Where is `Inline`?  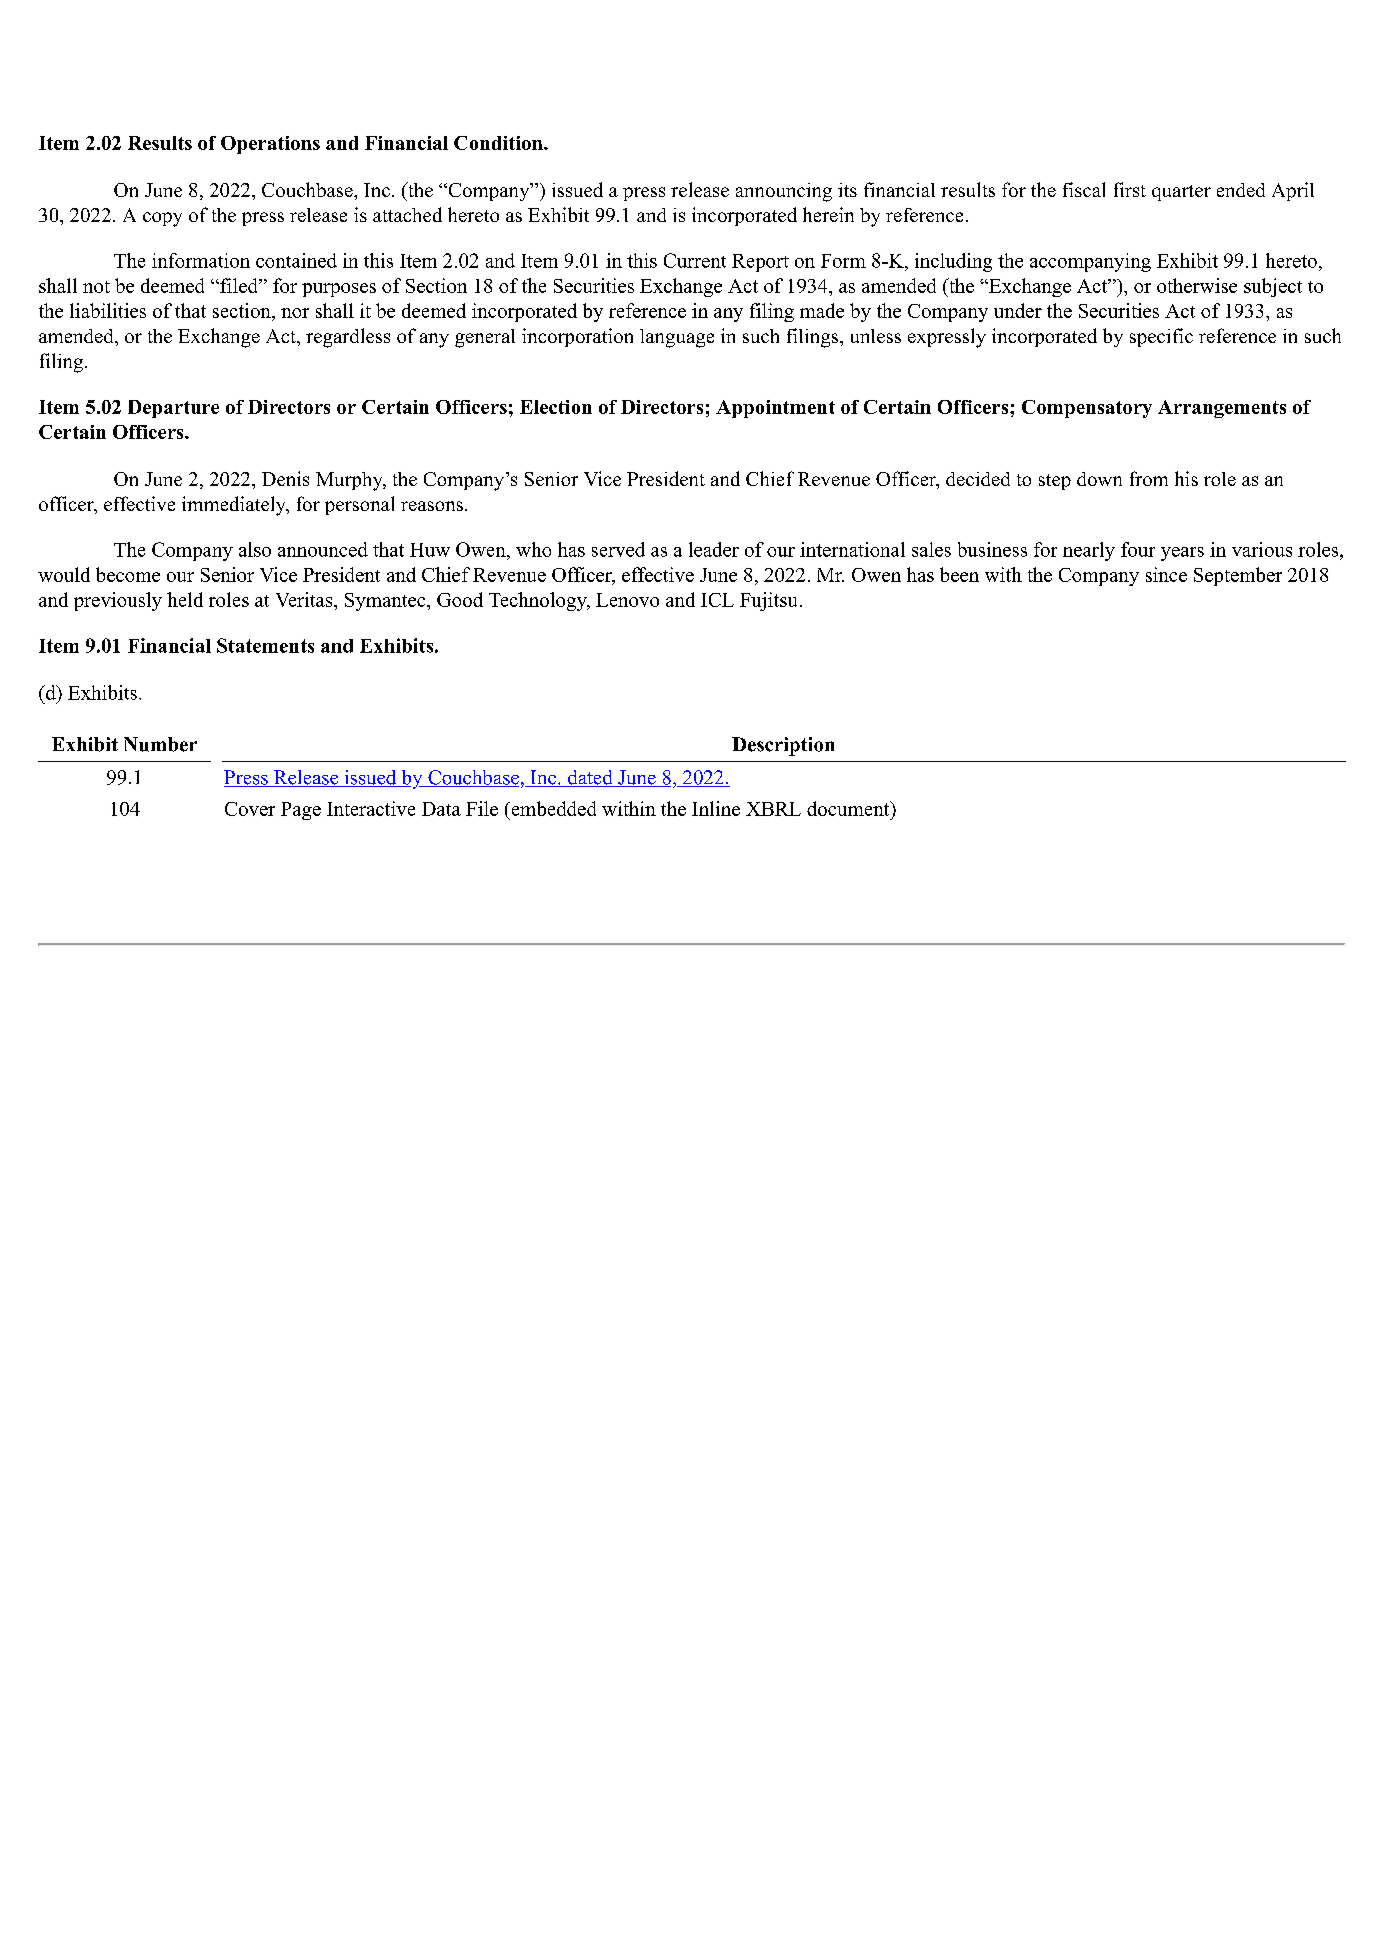 Inline is located at coordinates (716, 808).
